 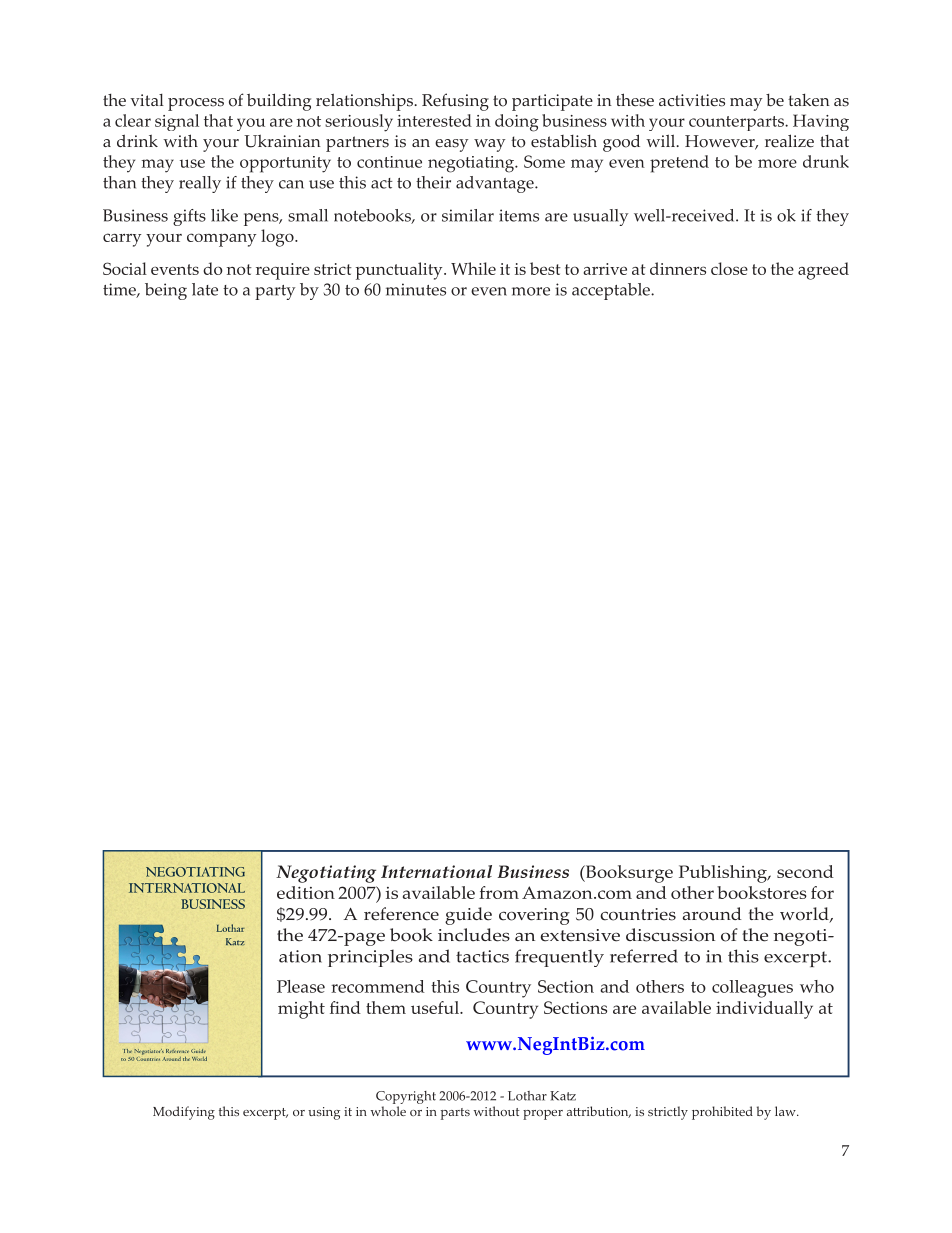 What do you see at coordinates (177, 122) in the screenshot?
I see `signal` at bounding box center [177, 122].
